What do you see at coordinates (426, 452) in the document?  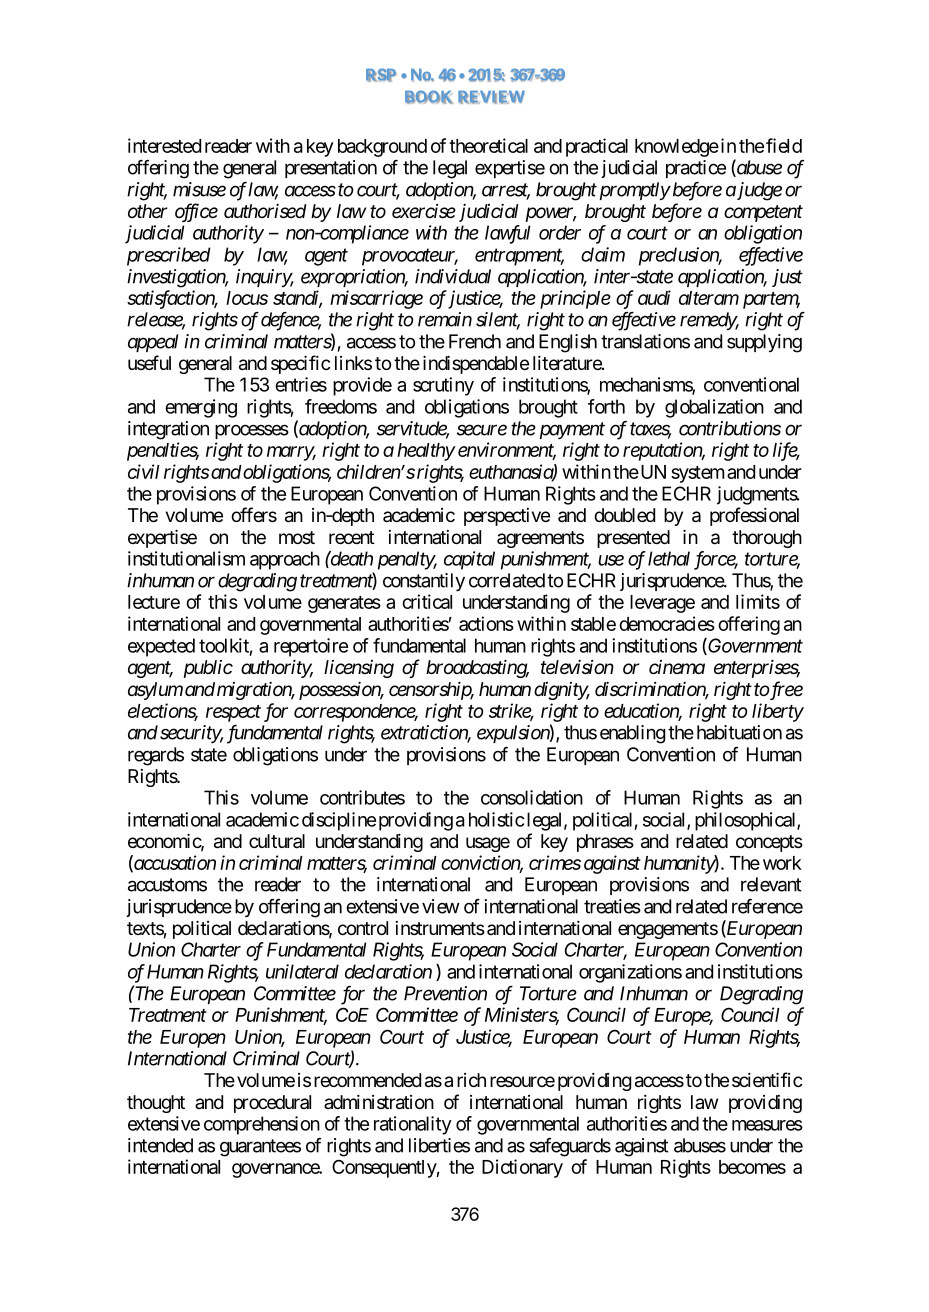 I see `healthy` at bounding box center [426, 452].
